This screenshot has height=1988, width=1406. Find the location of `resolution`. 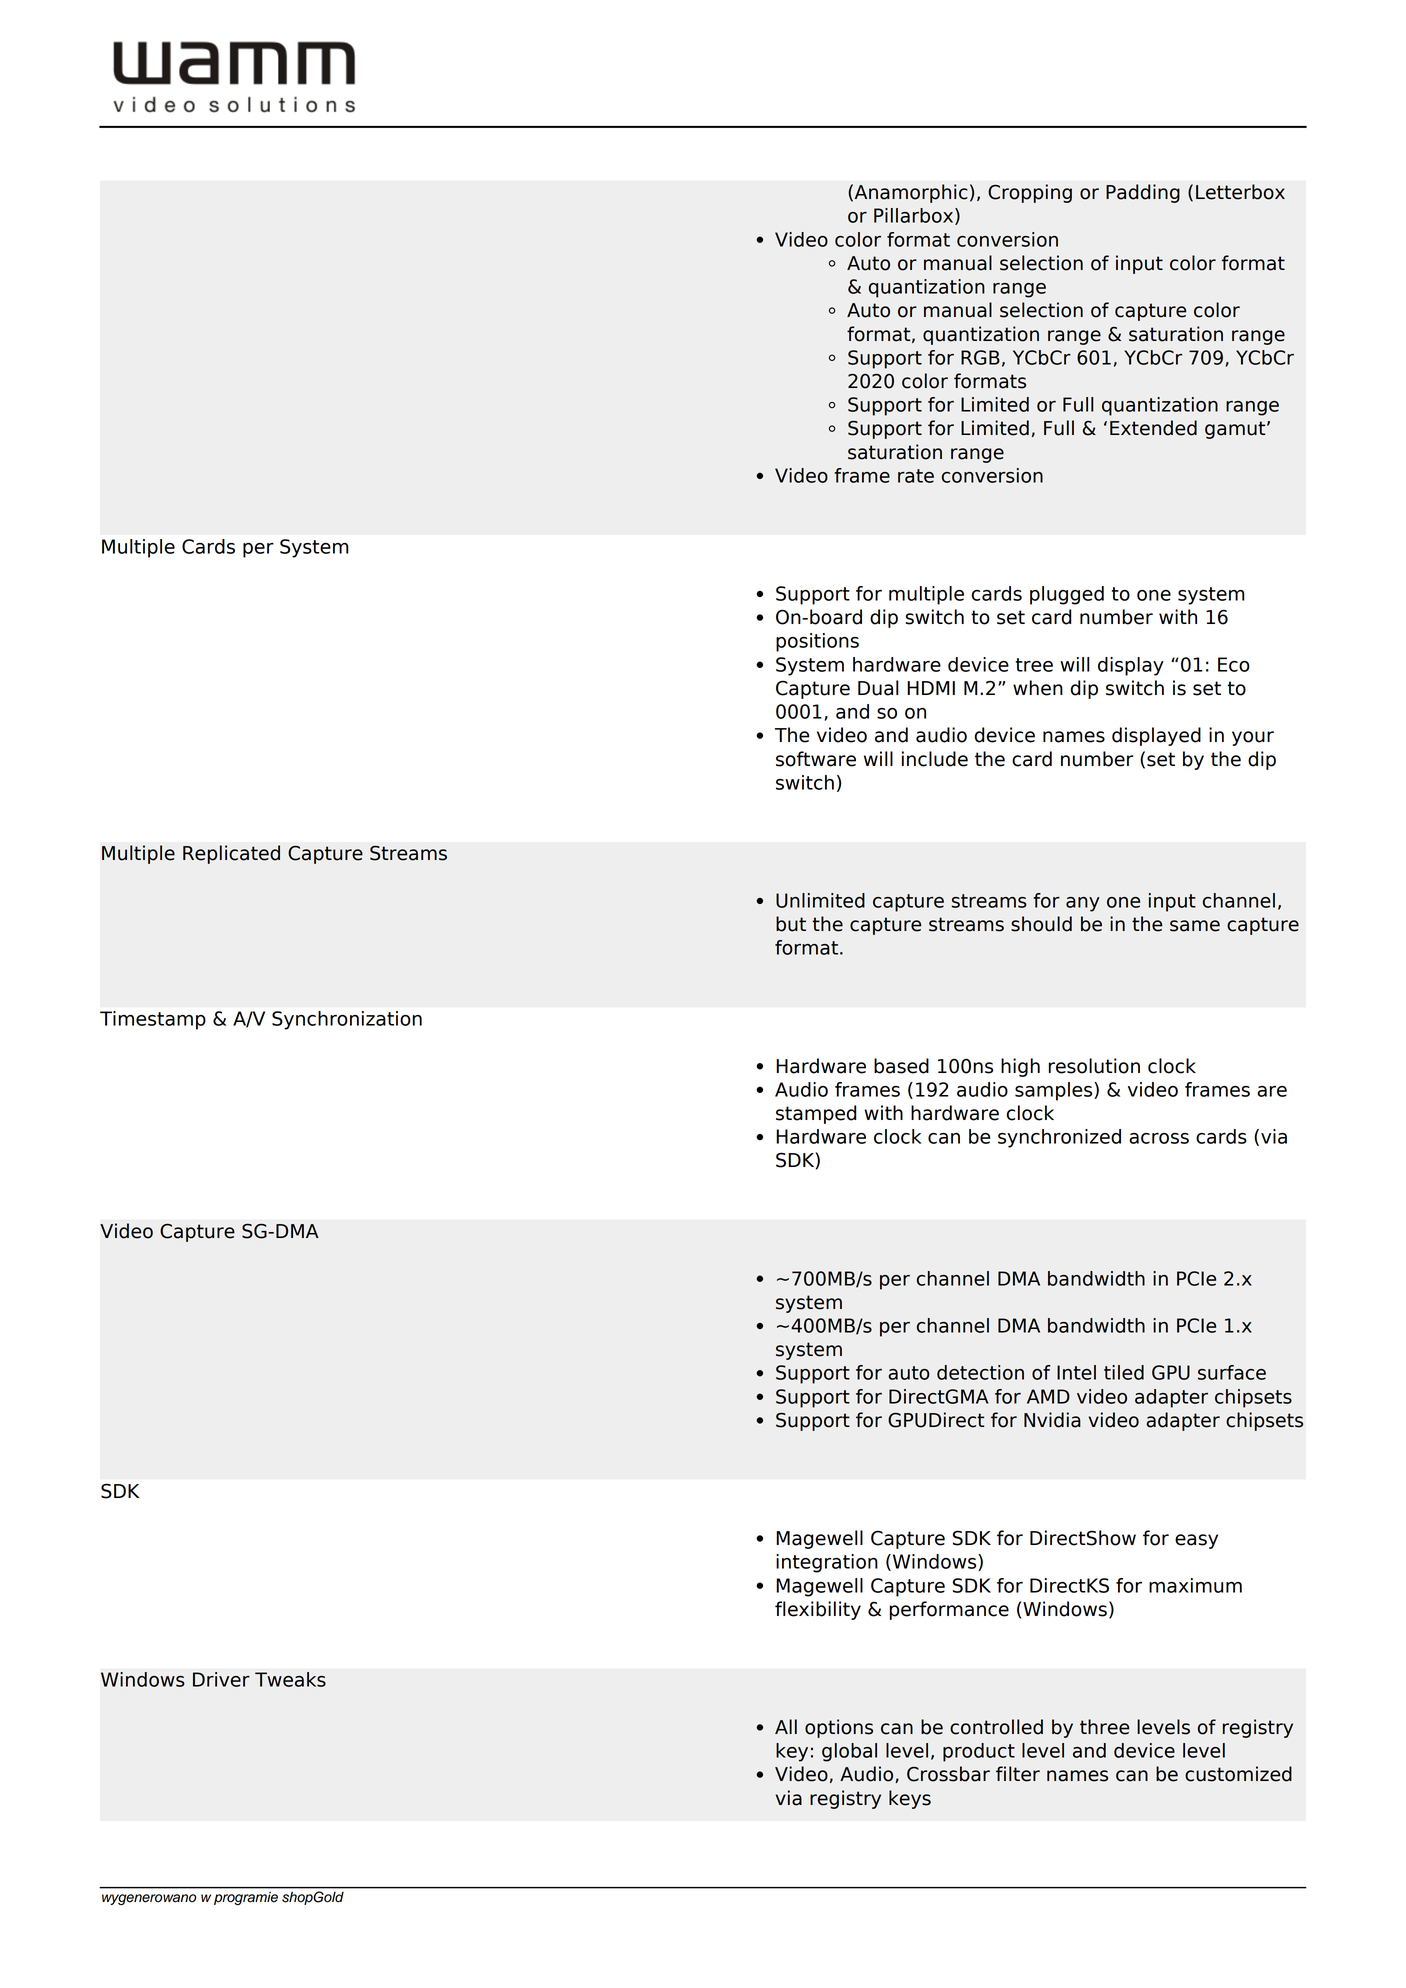

resolution is located at coordinates (1094, 1066).
